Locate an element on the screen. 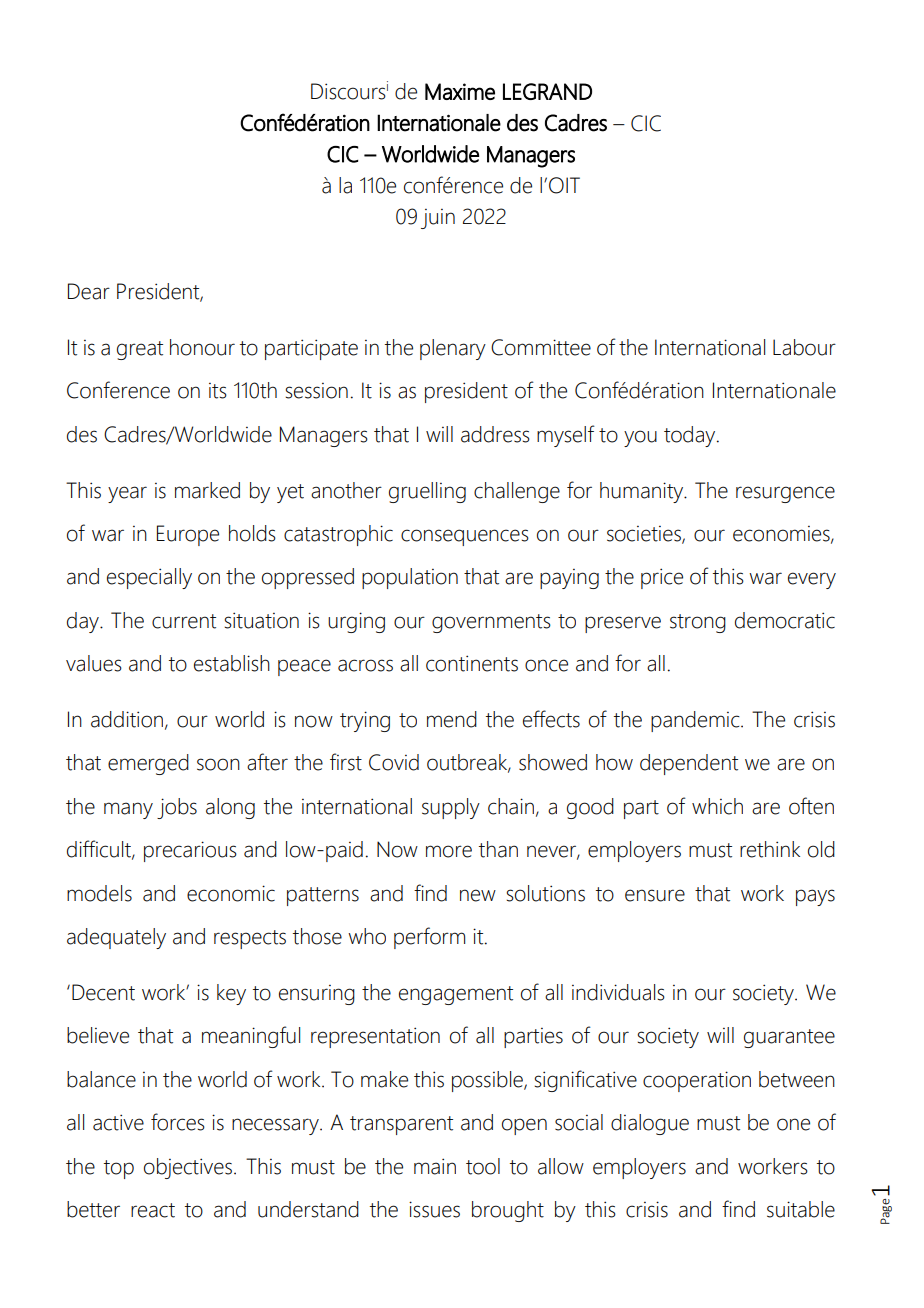 The image size is (924, 1308). today is located at coordinates (691, 436).
